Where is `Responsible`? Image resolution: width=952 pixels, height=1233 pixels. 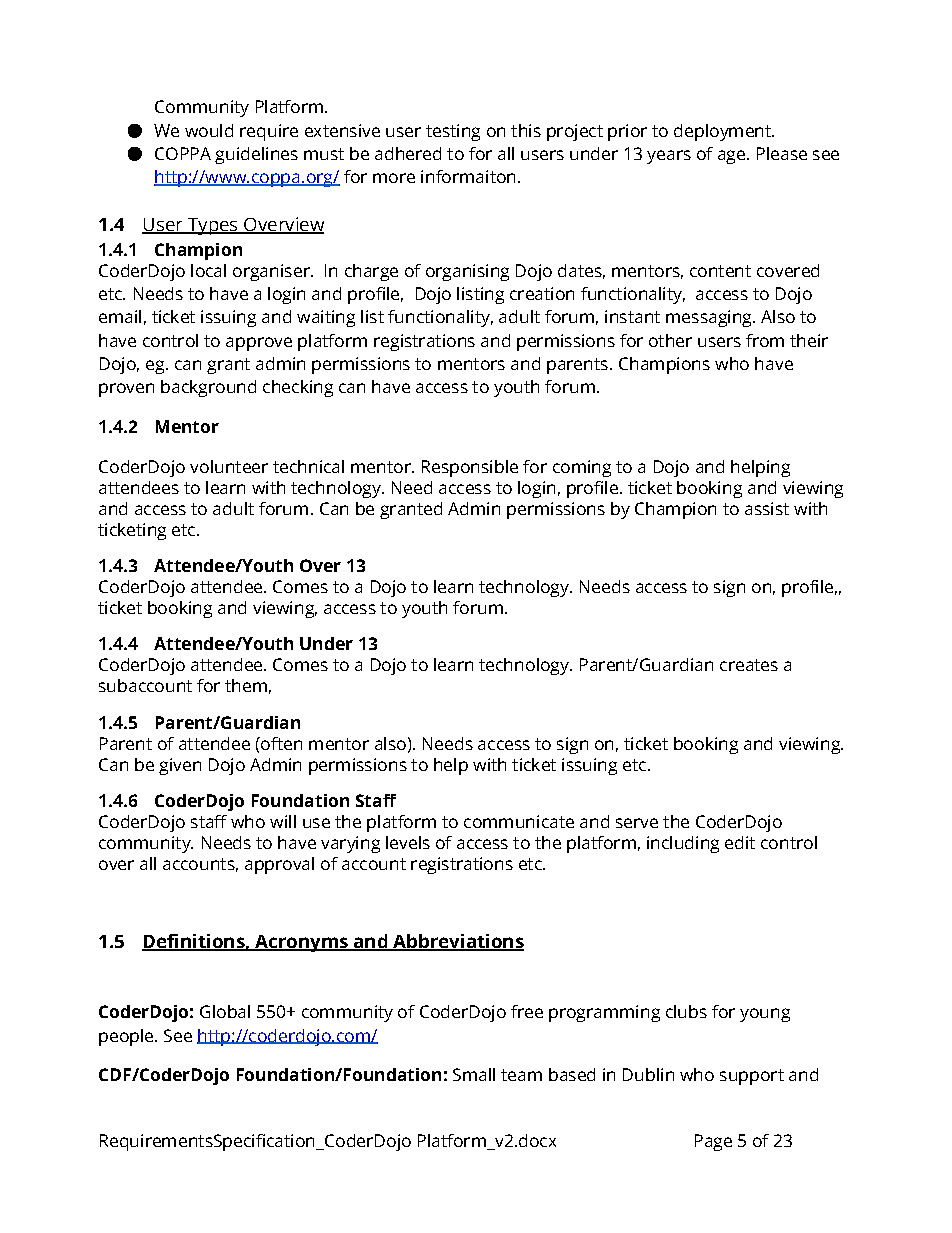 Responsible is located at coordinates (470, 468).
